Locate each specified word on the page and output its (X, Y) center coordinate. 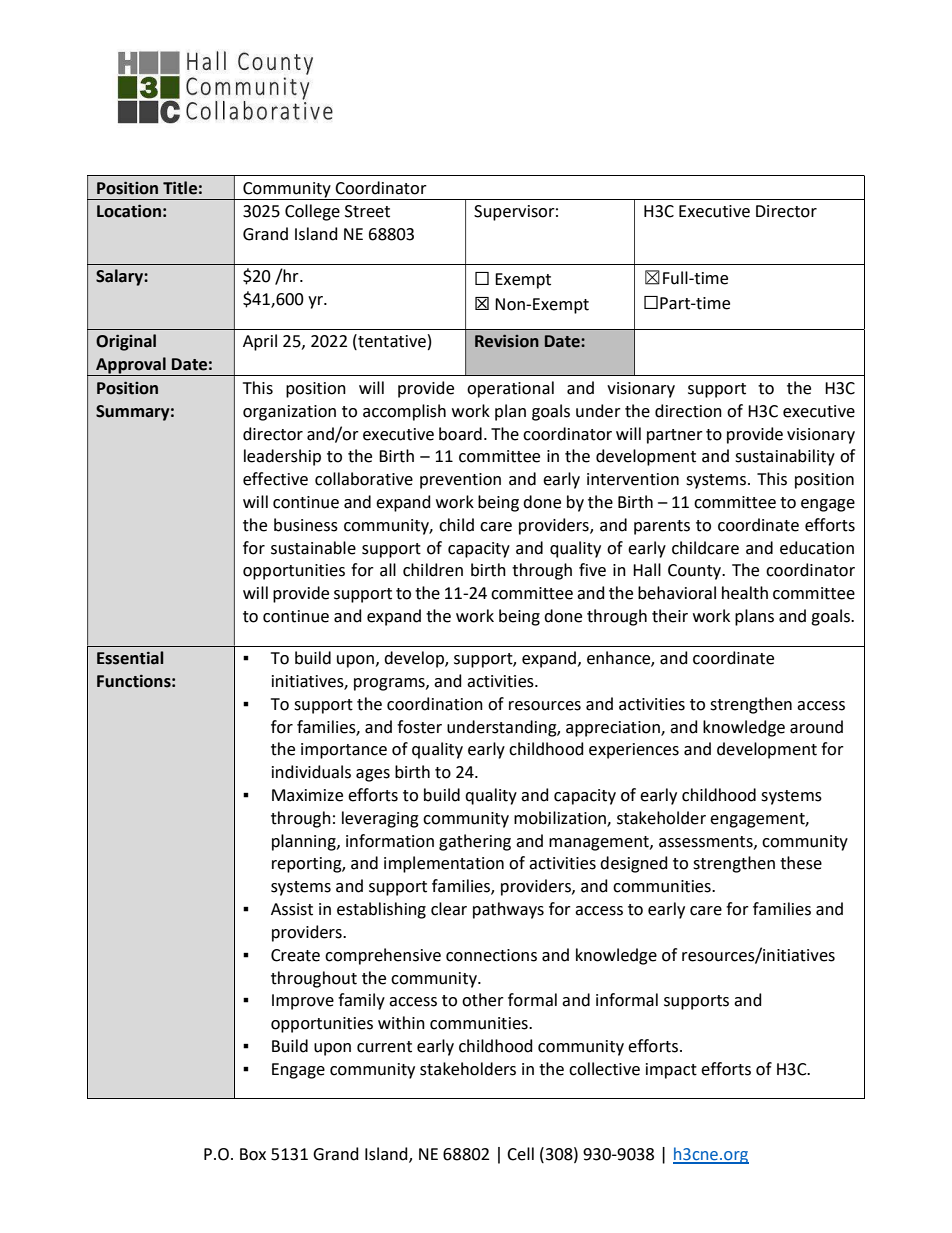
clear (449, 909)
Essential (130, 658)
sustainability (785, 457)
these (801, 863)
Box (253, 1154)
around (816, 727)
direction (688, 411)
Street (367, 211)
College (312, 212)
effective (275, 479)
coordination (435, 704)
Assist (292, 909)
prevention (460, 481)
